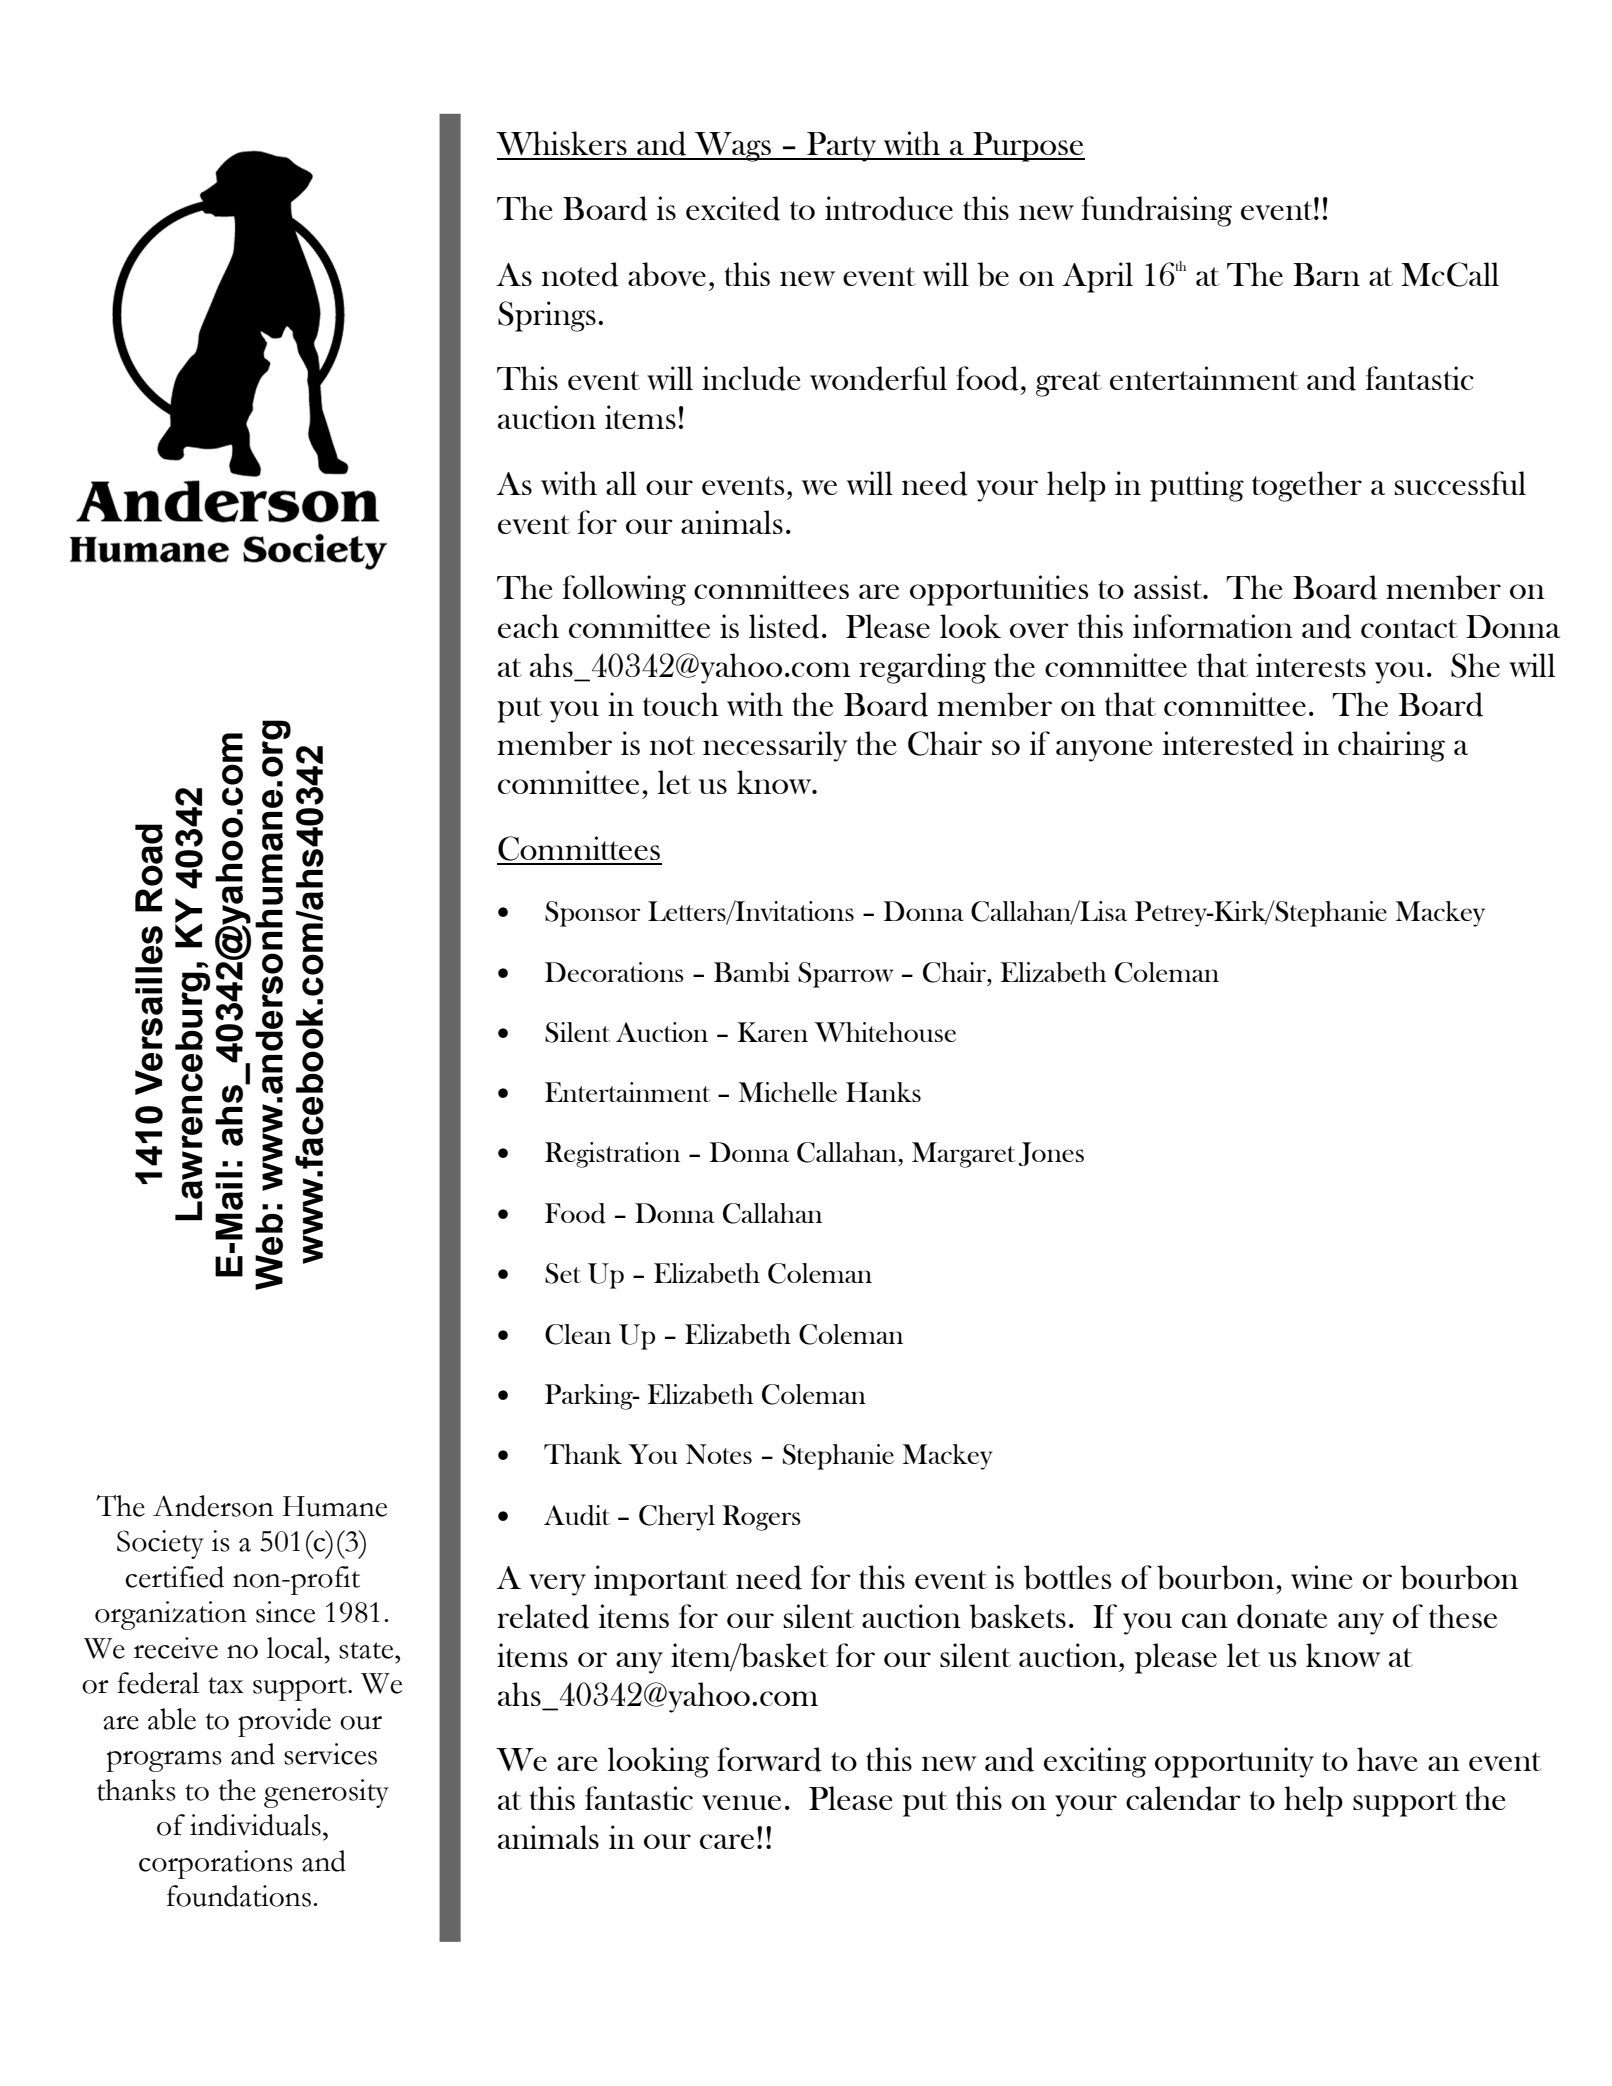 This screenshot has width=1612, height=2086. I want to click on introduce, so click(889, 208).
